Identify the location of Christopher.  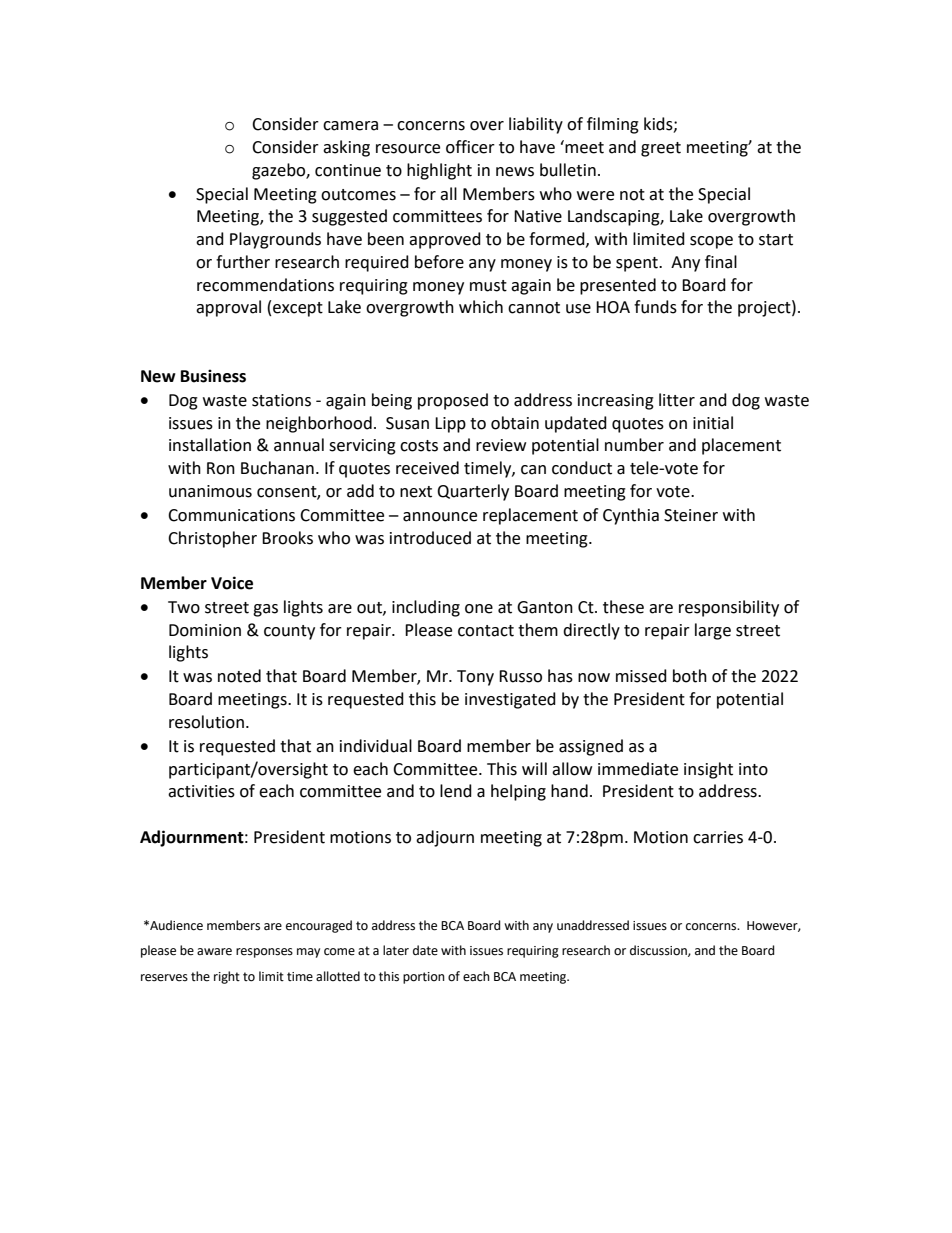
(212, 539).
